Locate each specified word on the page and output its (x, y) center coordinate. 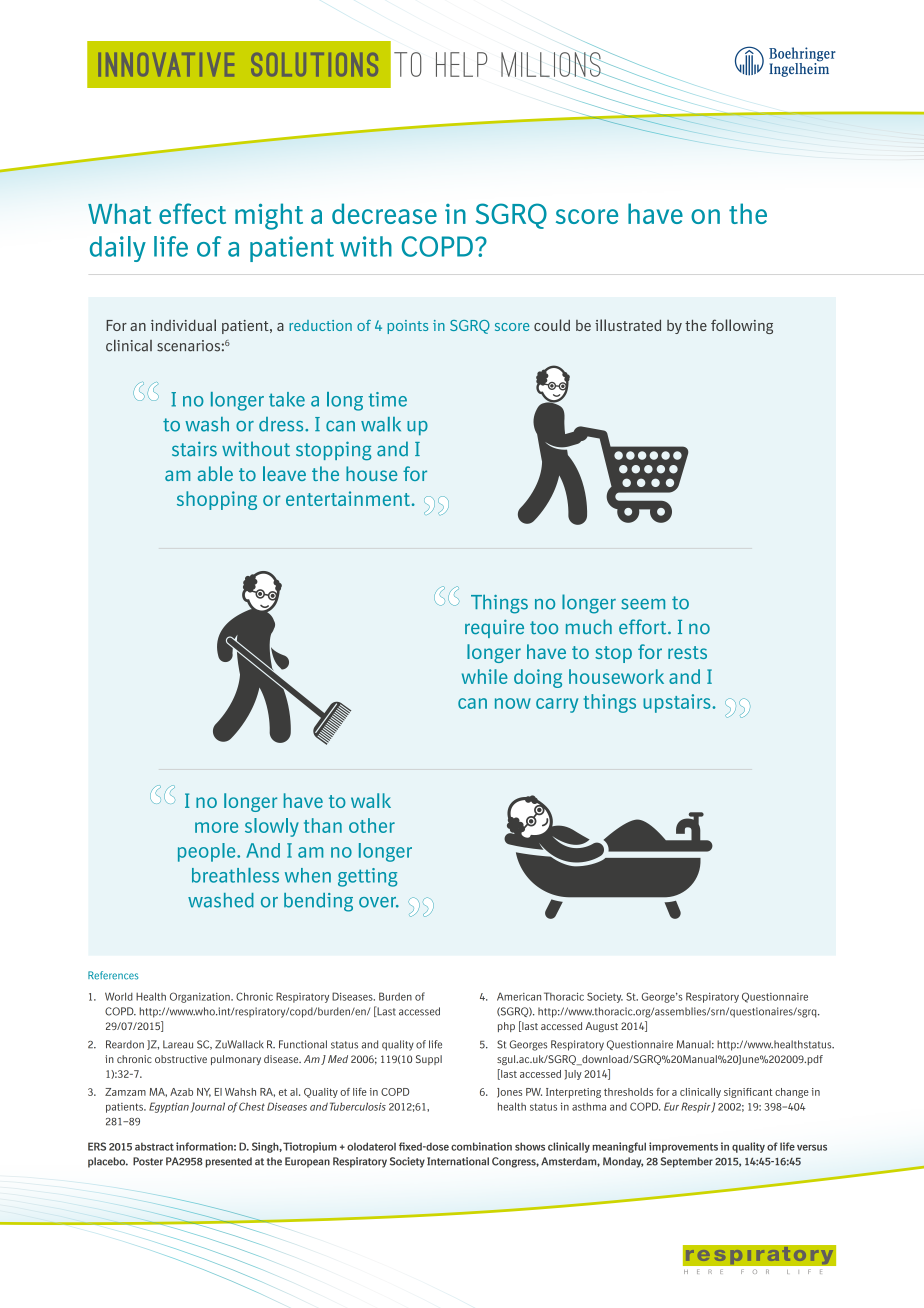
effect (192, 213)
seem (643, 604)
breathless (235, 875)
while (485, 676)
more (216, 827)
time (387, 399)
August (601, 1027)
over (379, 902)
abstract (154, 1146)
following (742, 326)
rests (687, 652)
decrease (384, 213)
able (215, 473)
